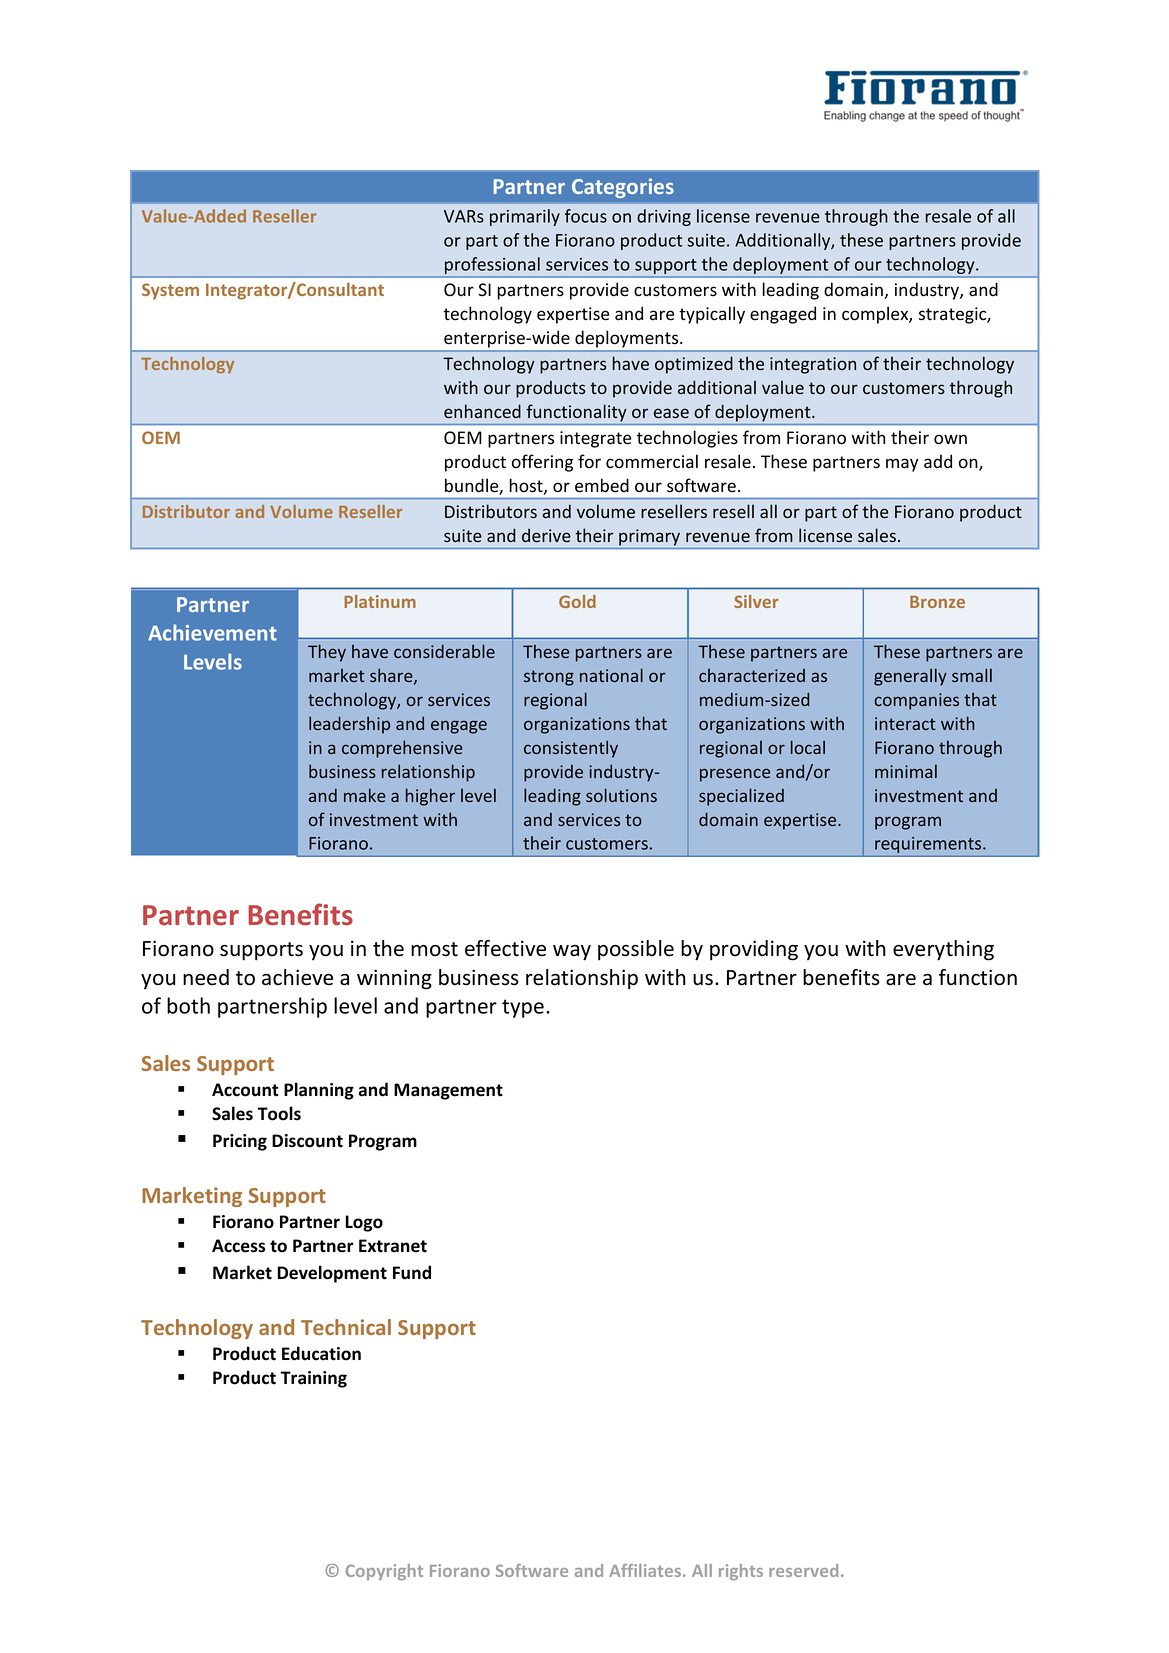  What do you see at coordinates (170, 291) in the screenshot?
I see `System` at bounding box center [170, 291].
